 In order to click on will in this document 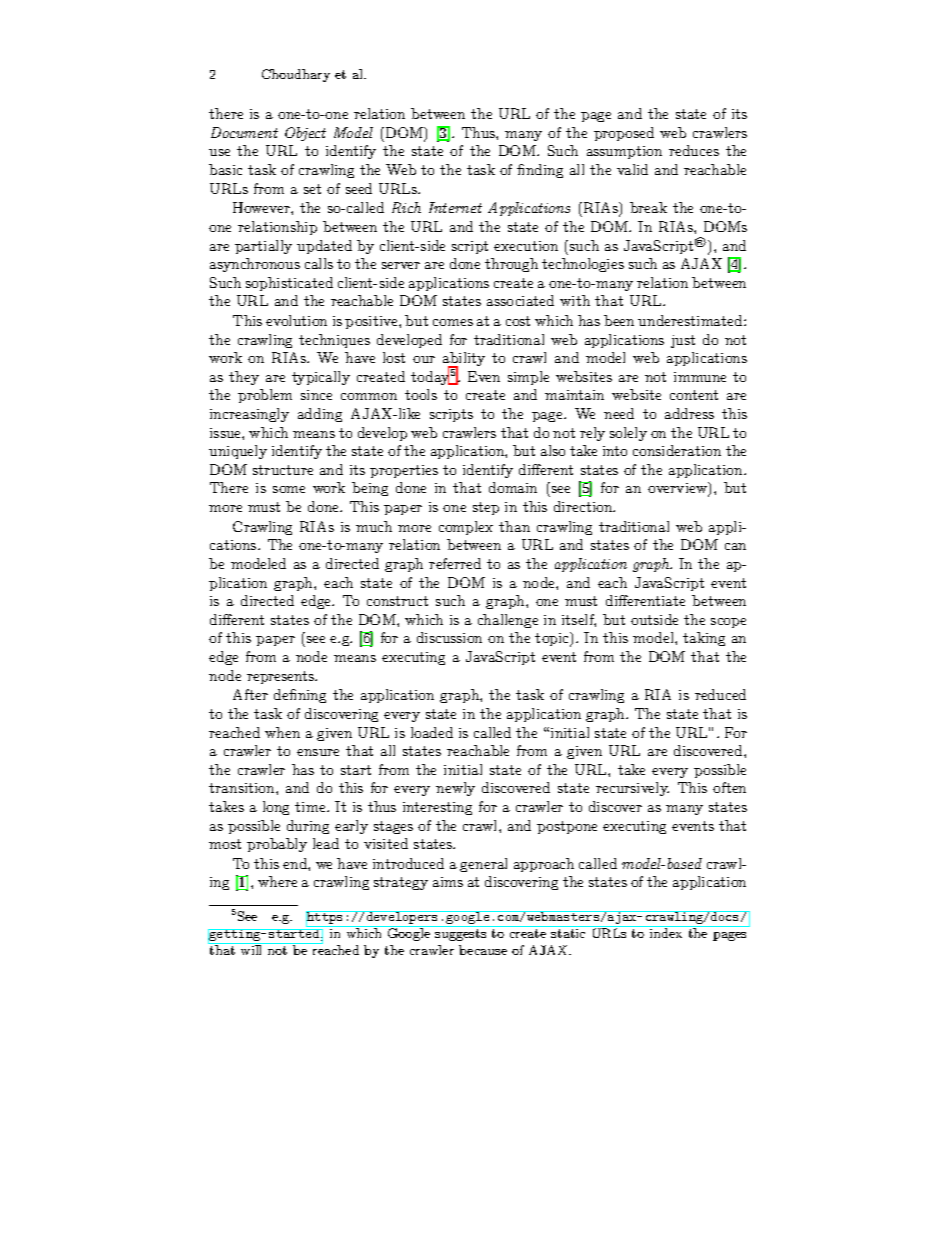, I will do `click(251, 950)`.
